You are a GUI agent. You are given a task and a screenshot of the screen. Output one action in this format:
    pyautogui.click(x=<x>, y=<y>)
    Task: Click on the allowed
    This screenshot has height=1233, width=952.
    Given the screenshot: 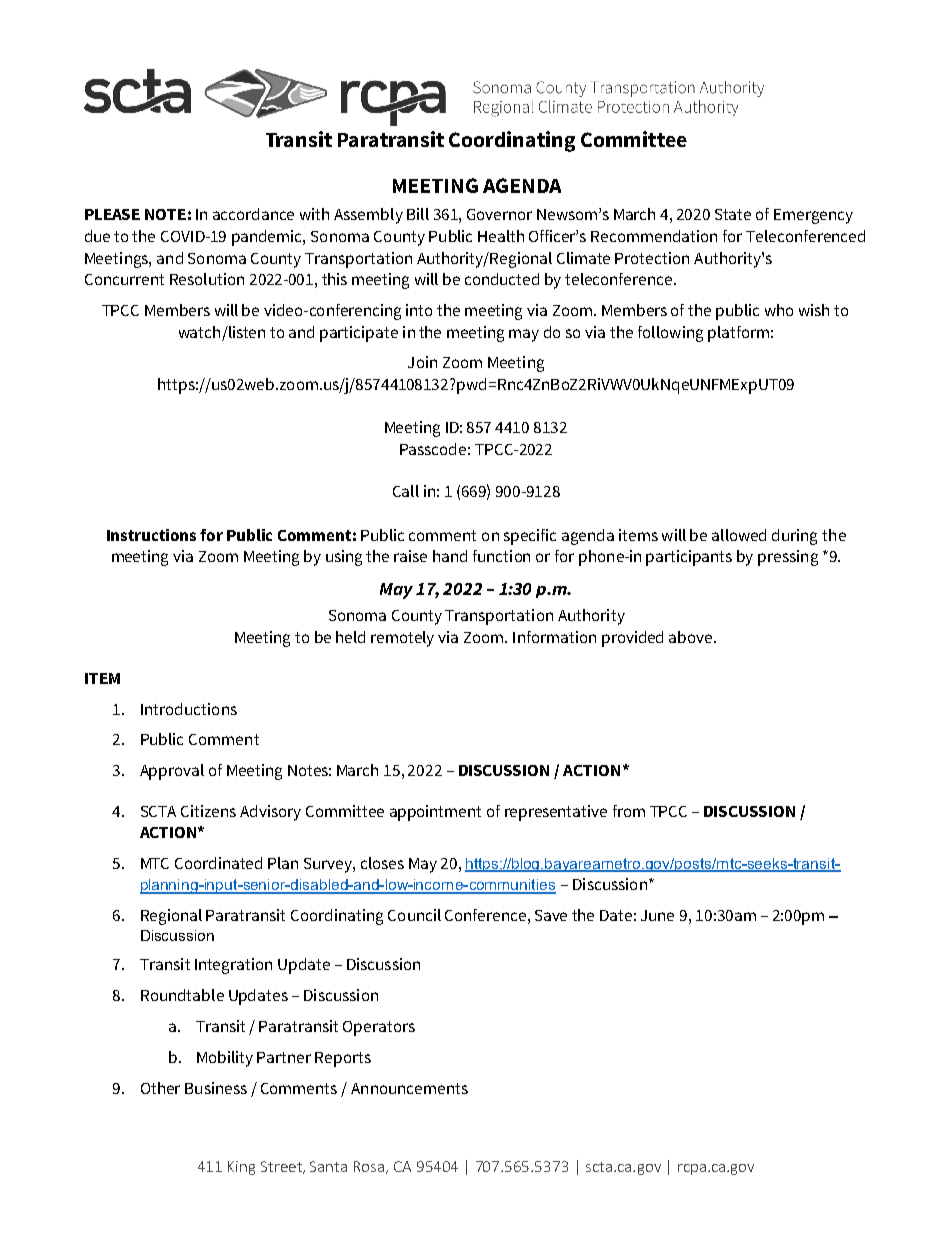 What is the action you would take?
    pyautogui.click(x=739, y=535)
